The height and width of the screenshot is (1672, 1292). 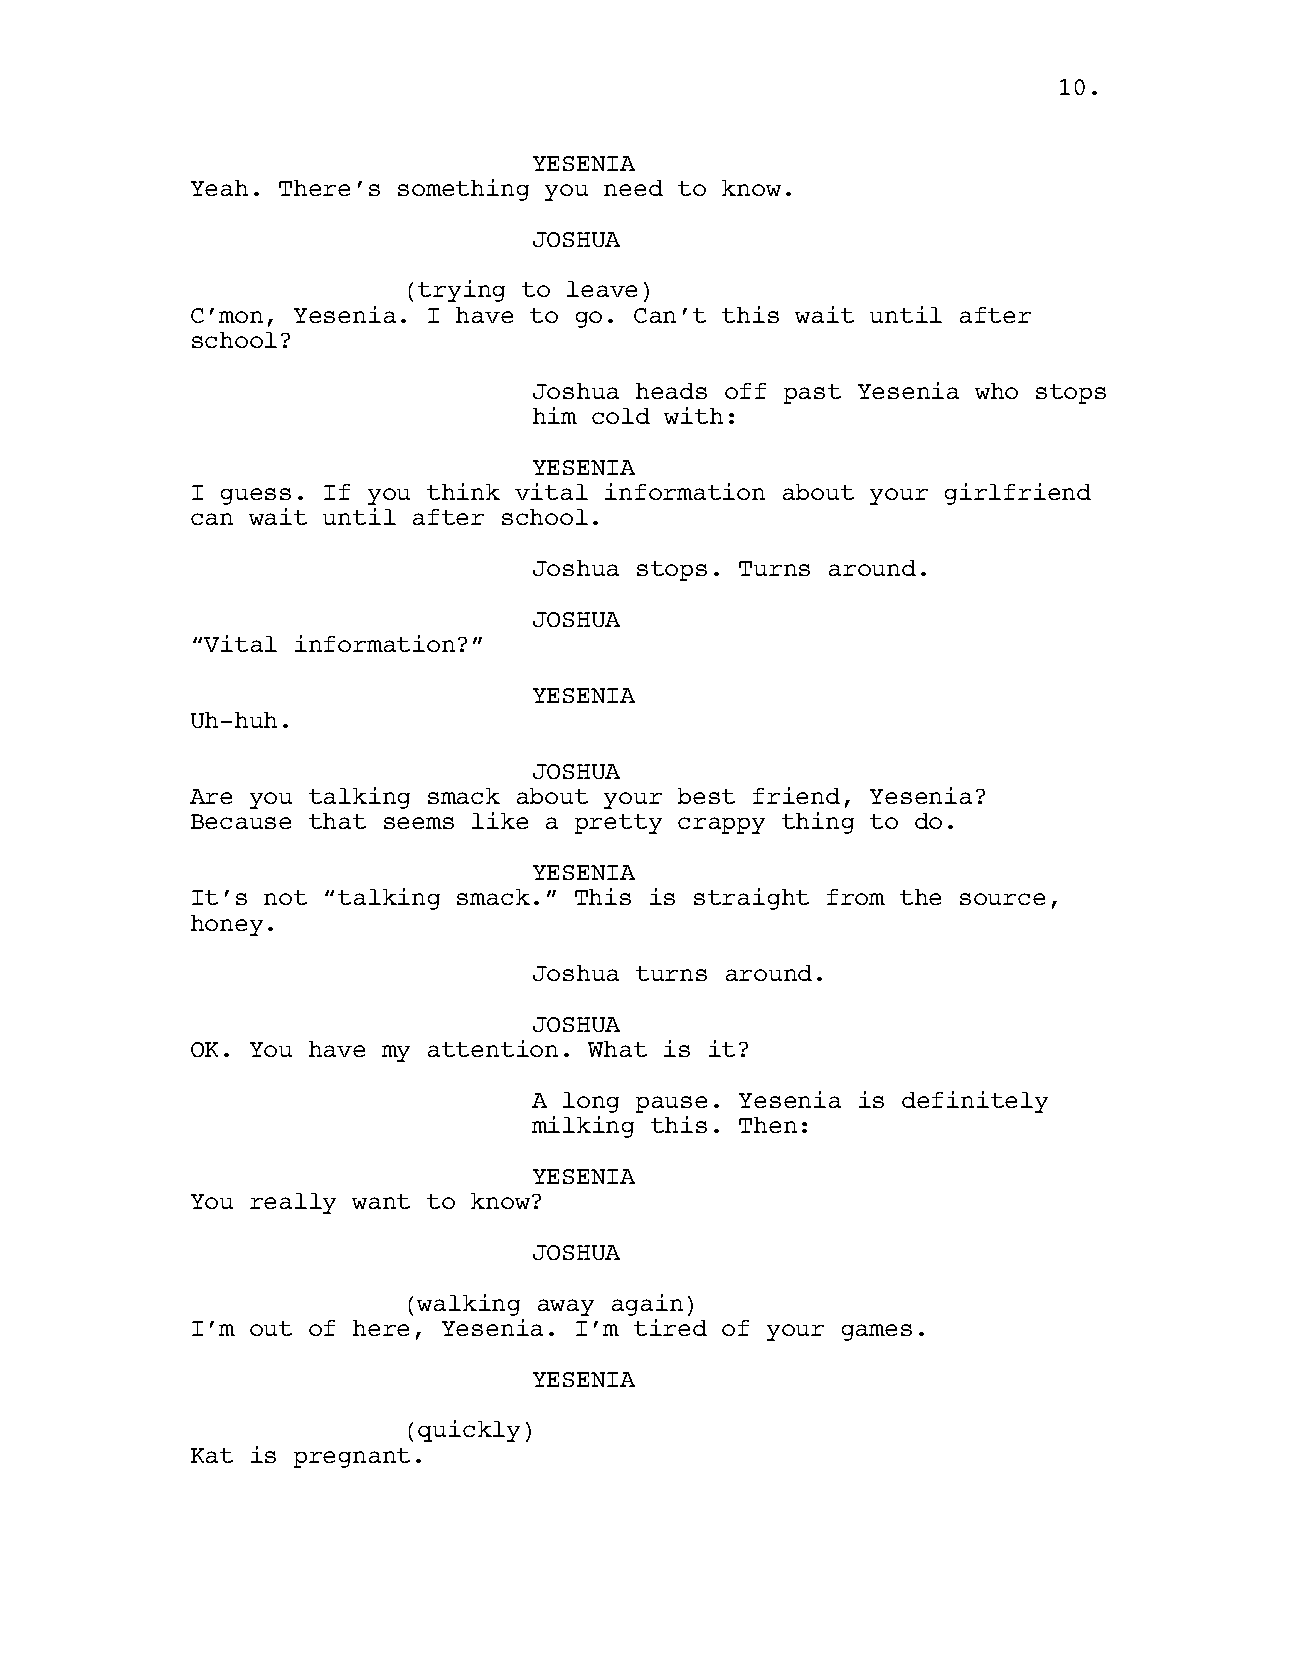 I want to click on who, so click(x=996, y=391).
